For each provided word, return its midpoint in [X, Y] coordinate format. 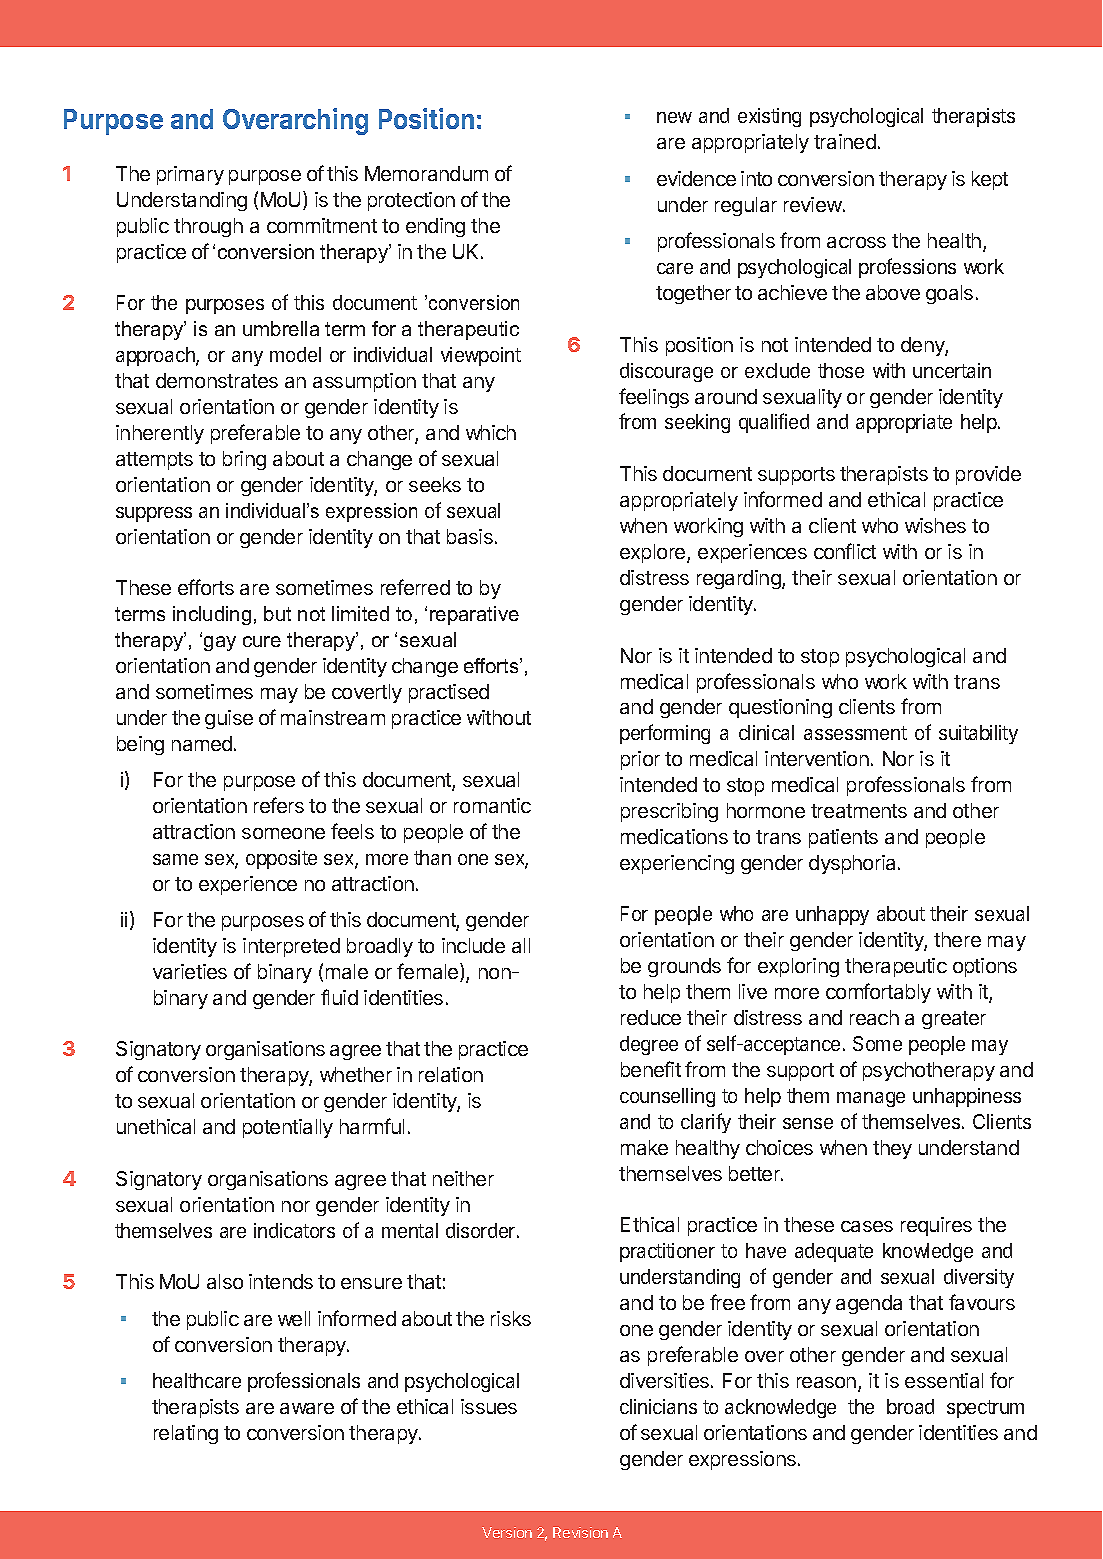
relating [186, 1434]
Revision [580, 1532]
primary [190, 175]
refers [279, 805]
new [674, 117]
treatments [859, 811]
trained [845, 141]
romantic [492, 805]
